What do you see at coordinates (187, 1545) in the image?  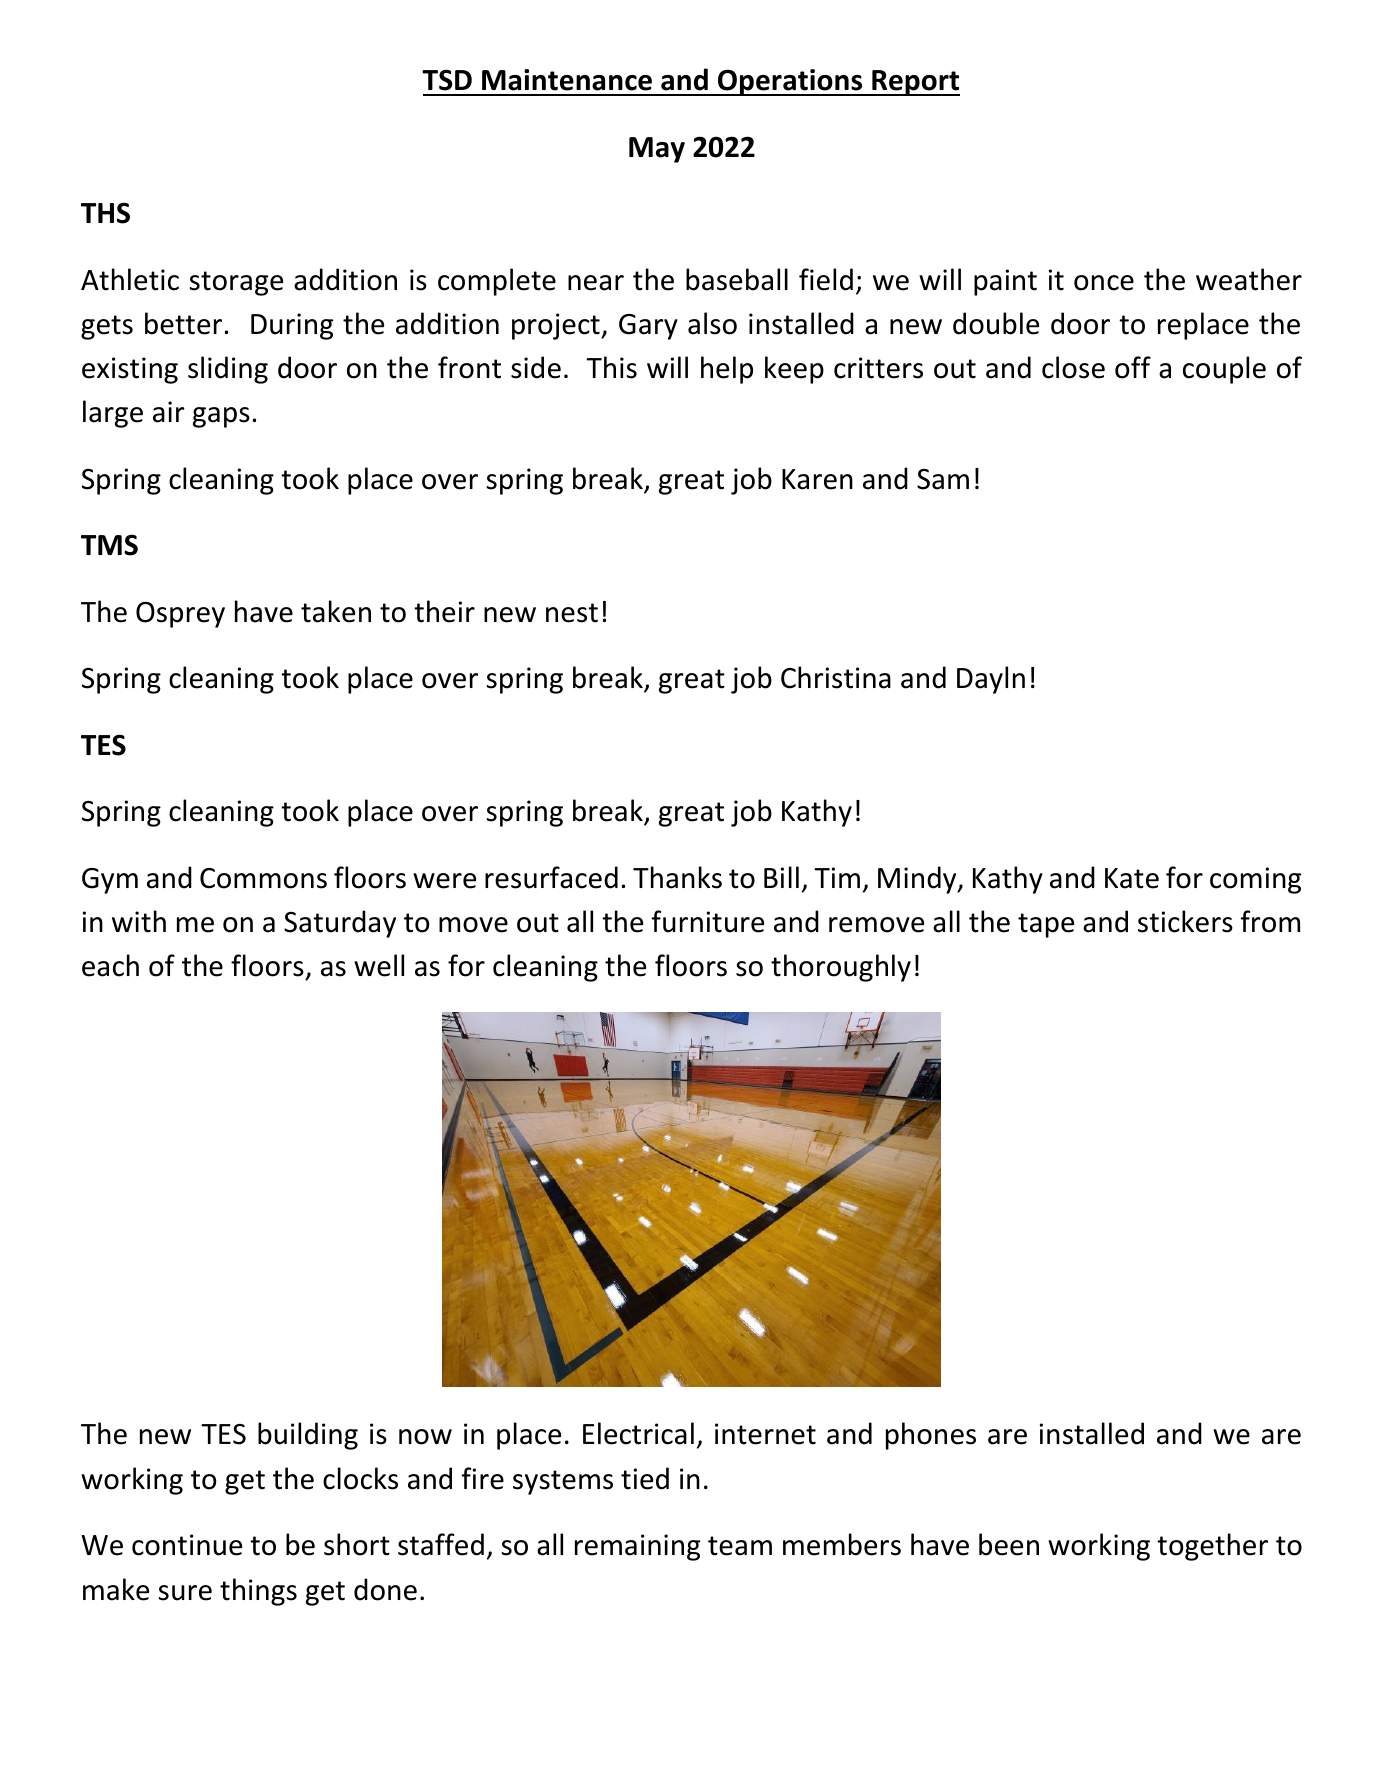 I see `continue` at bounding box center [187, 1545].
